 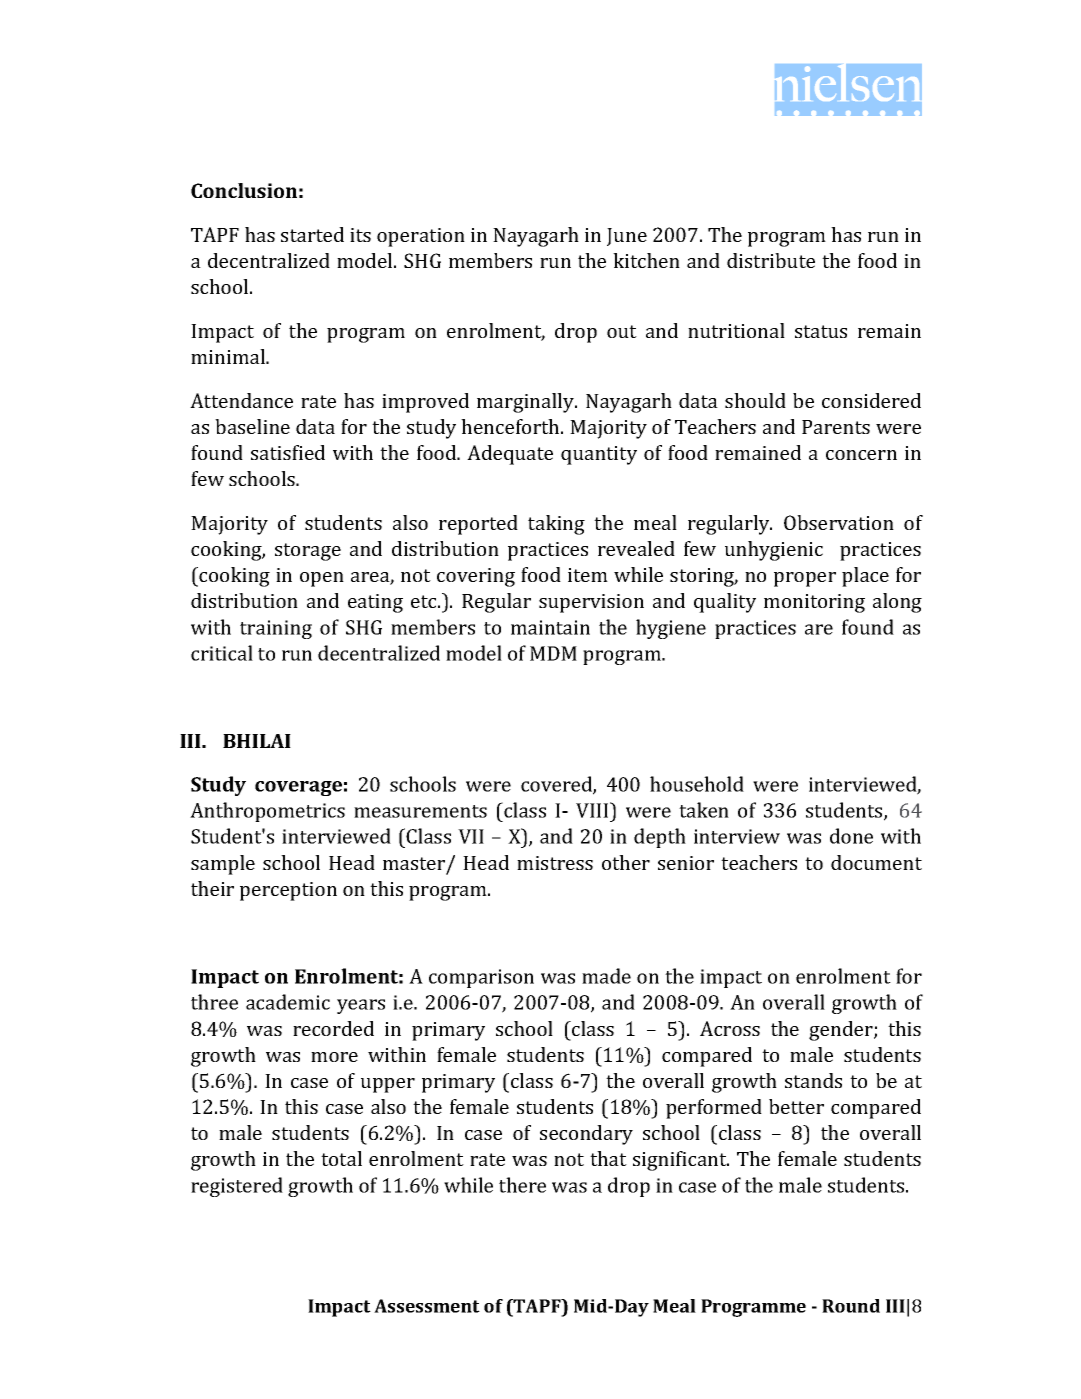 I want to click on perception, so click(x=288, y=891).
